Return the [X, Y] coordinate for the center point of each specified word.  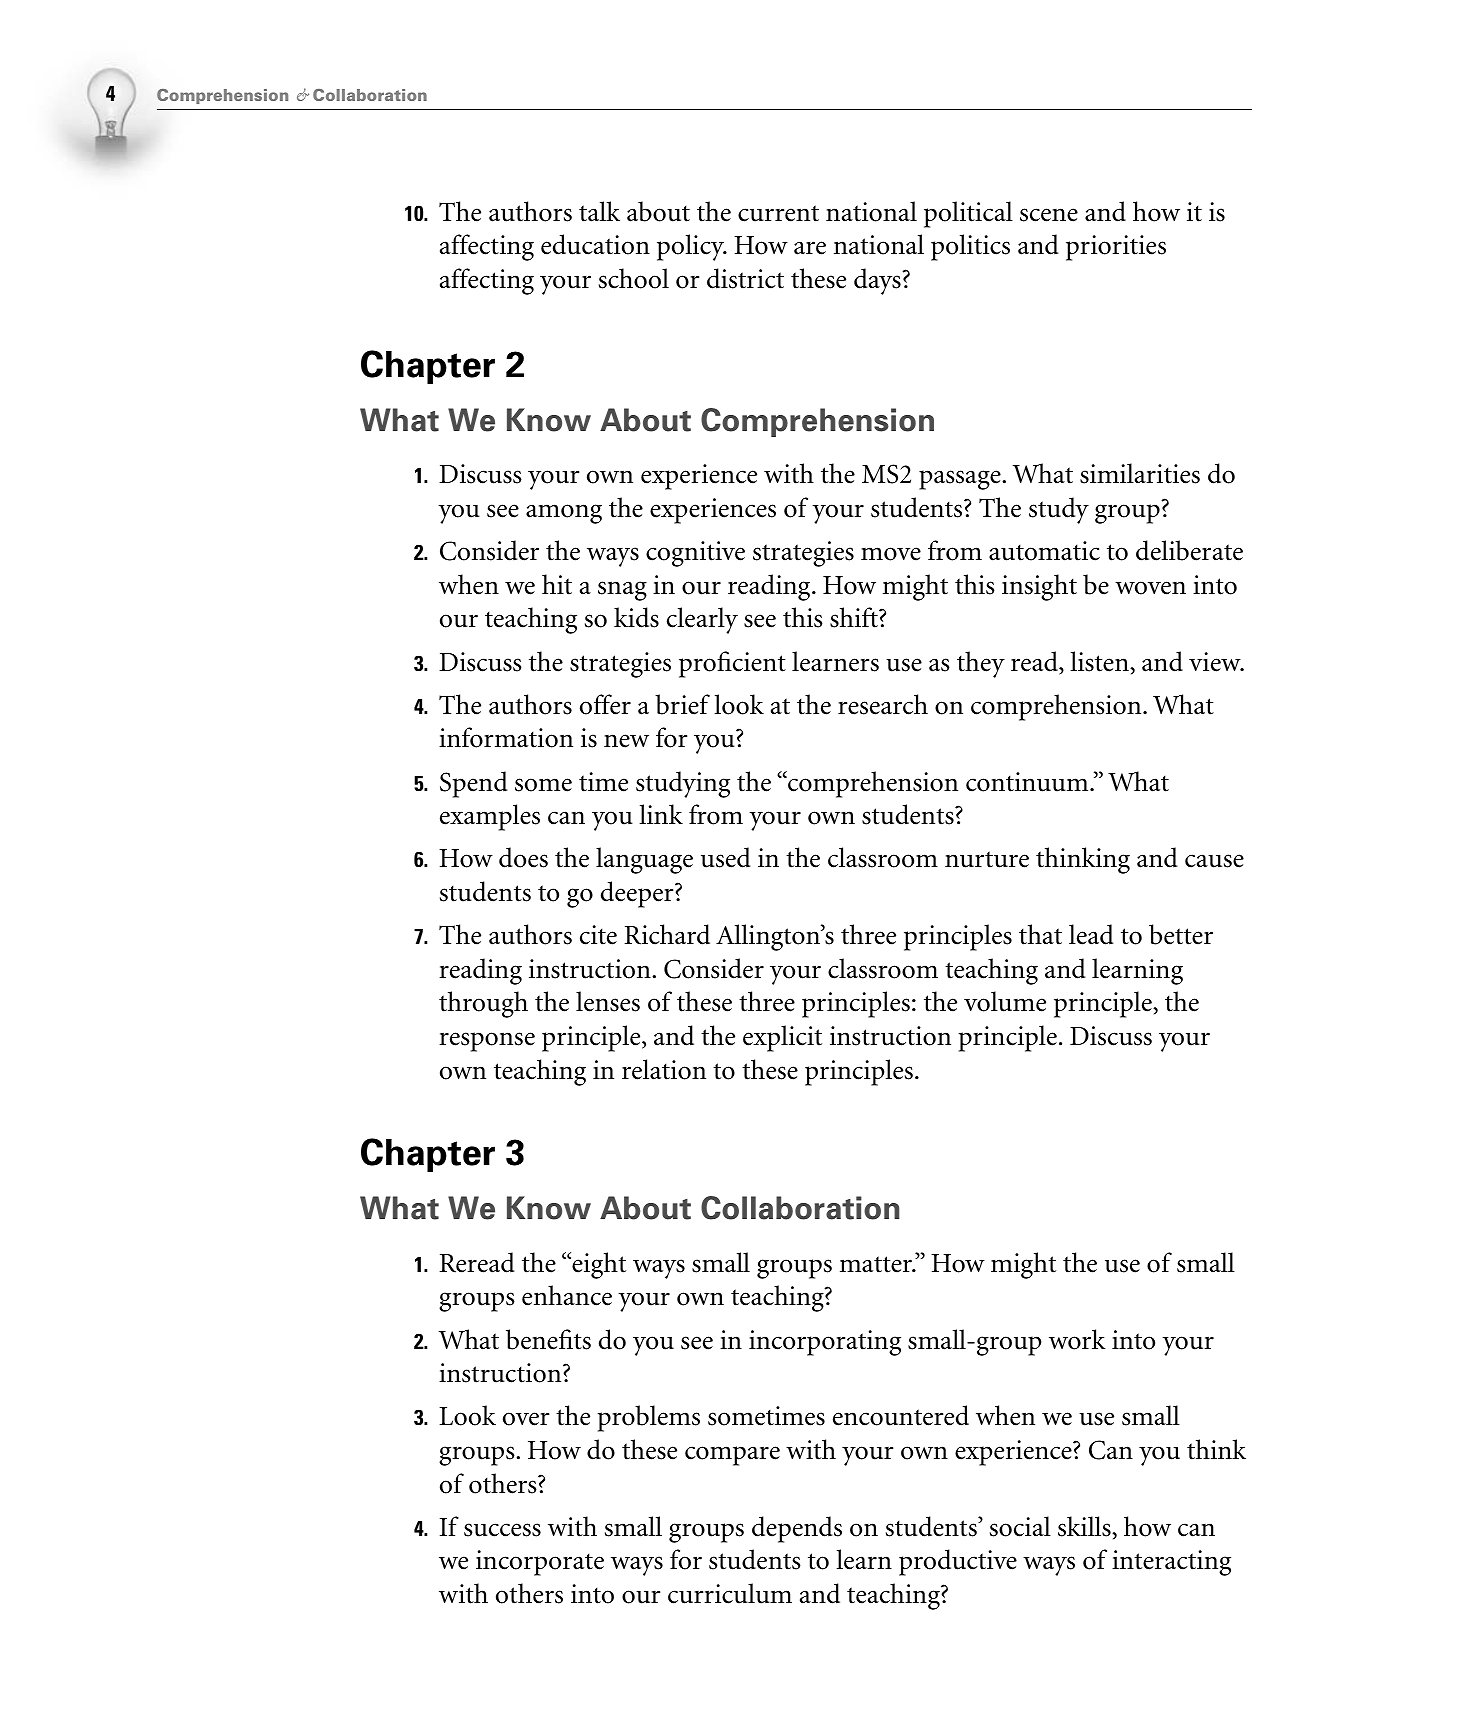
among [564, 514]
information [506, 737]
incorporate [540, 1563]
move [891, 554]
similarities [1140, 473]
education [595, 244]
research [883, 704]
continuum [1028, 782]
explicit [782, 1038]
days [878, 281]
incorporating [825, 1343]
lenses [608, 1001]
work [1077, 1339]
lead [1091, 934]
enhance [567, 1295]
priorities [1116, 248]
